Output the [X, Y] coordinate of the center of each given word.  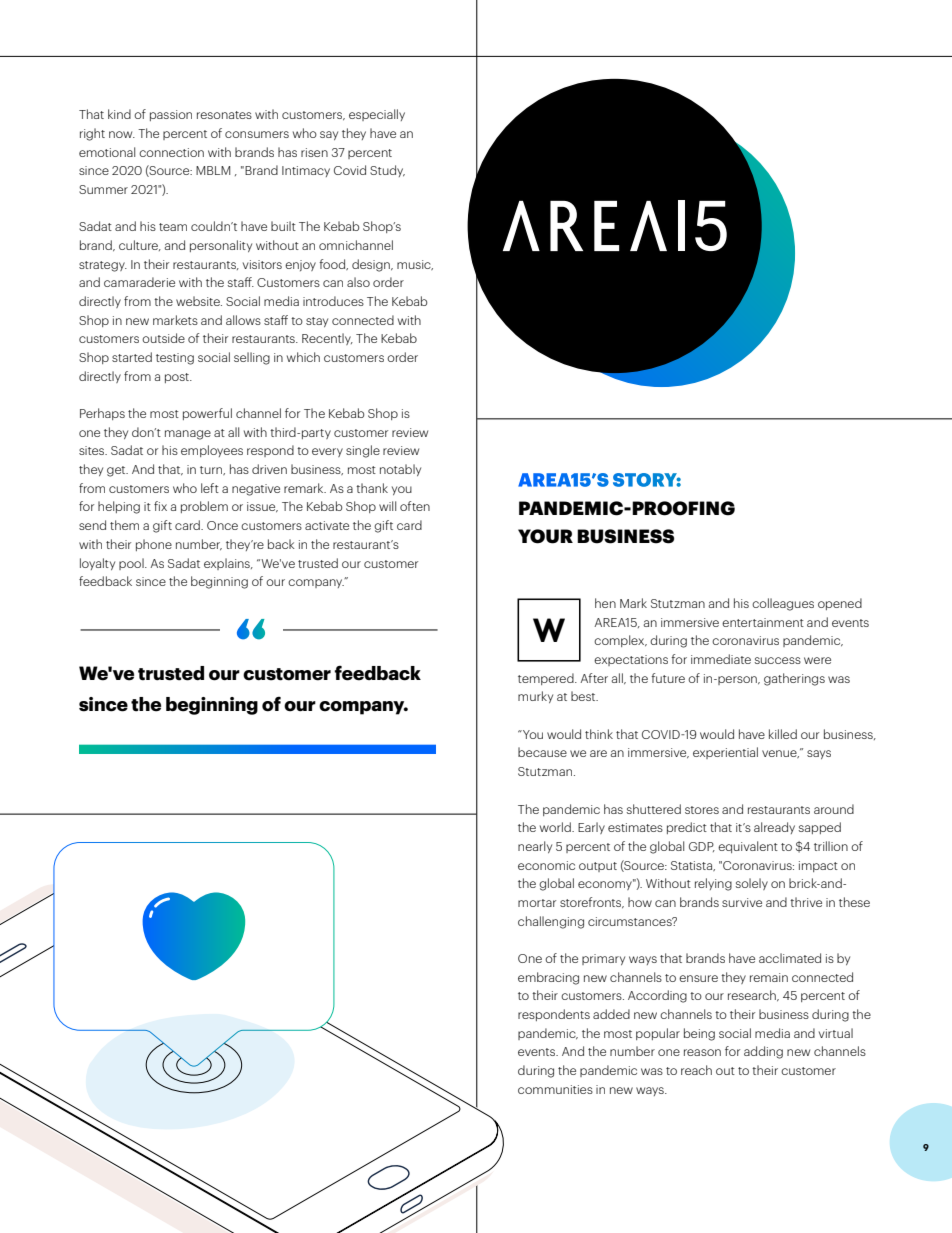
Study [387, 171]
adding [763, 1052]
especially [377, 115]
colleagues [783, 604]
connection [171, 152]
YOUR [545, 536]
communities [555, 1089]
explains [228, 564]
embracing [548, 978]
